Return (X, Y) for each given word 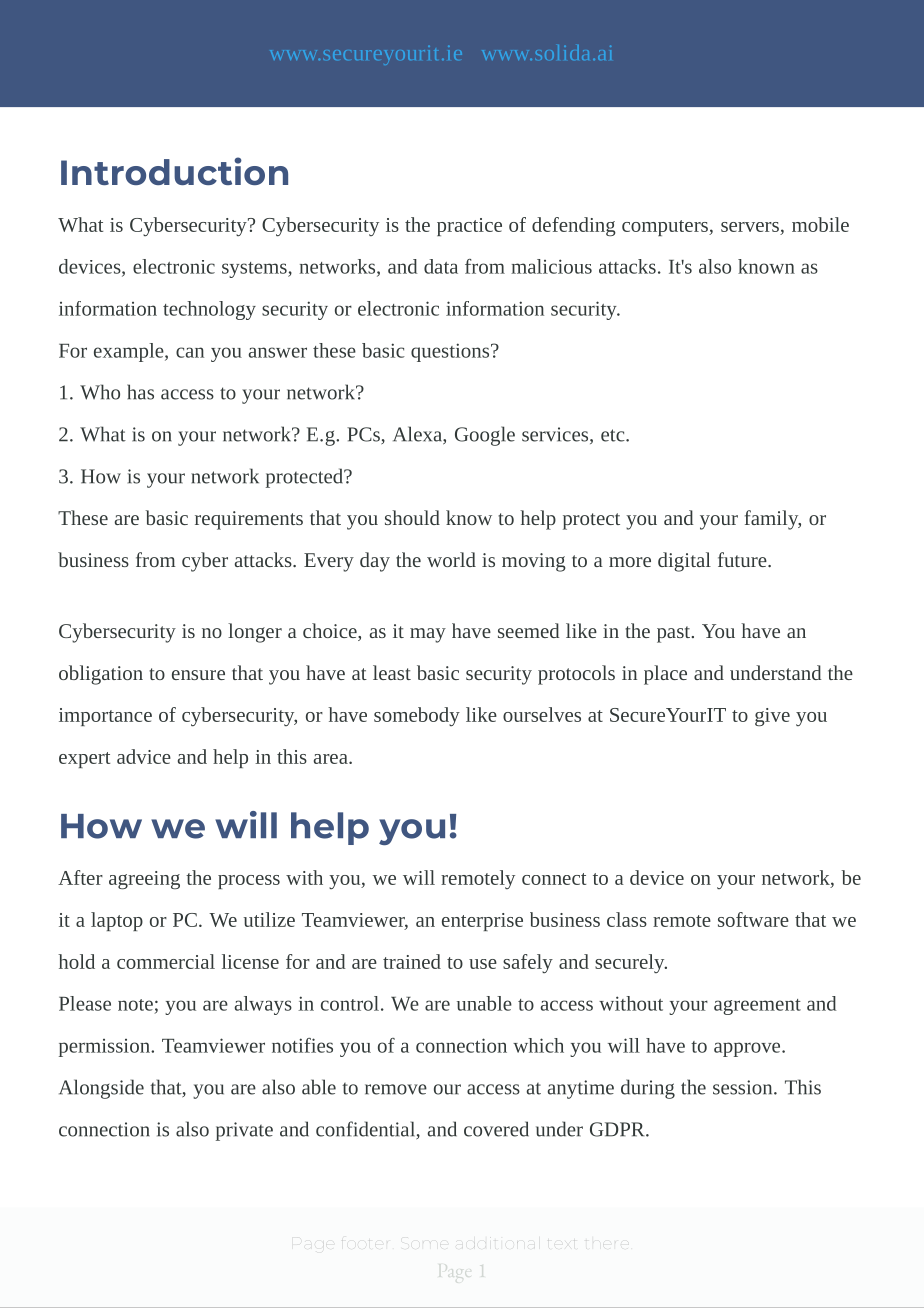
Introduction (174, 171)
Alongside (101, 1089)
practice (469, 227)
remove (396, 1089)
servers (750, 227)
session (744, 1087)
